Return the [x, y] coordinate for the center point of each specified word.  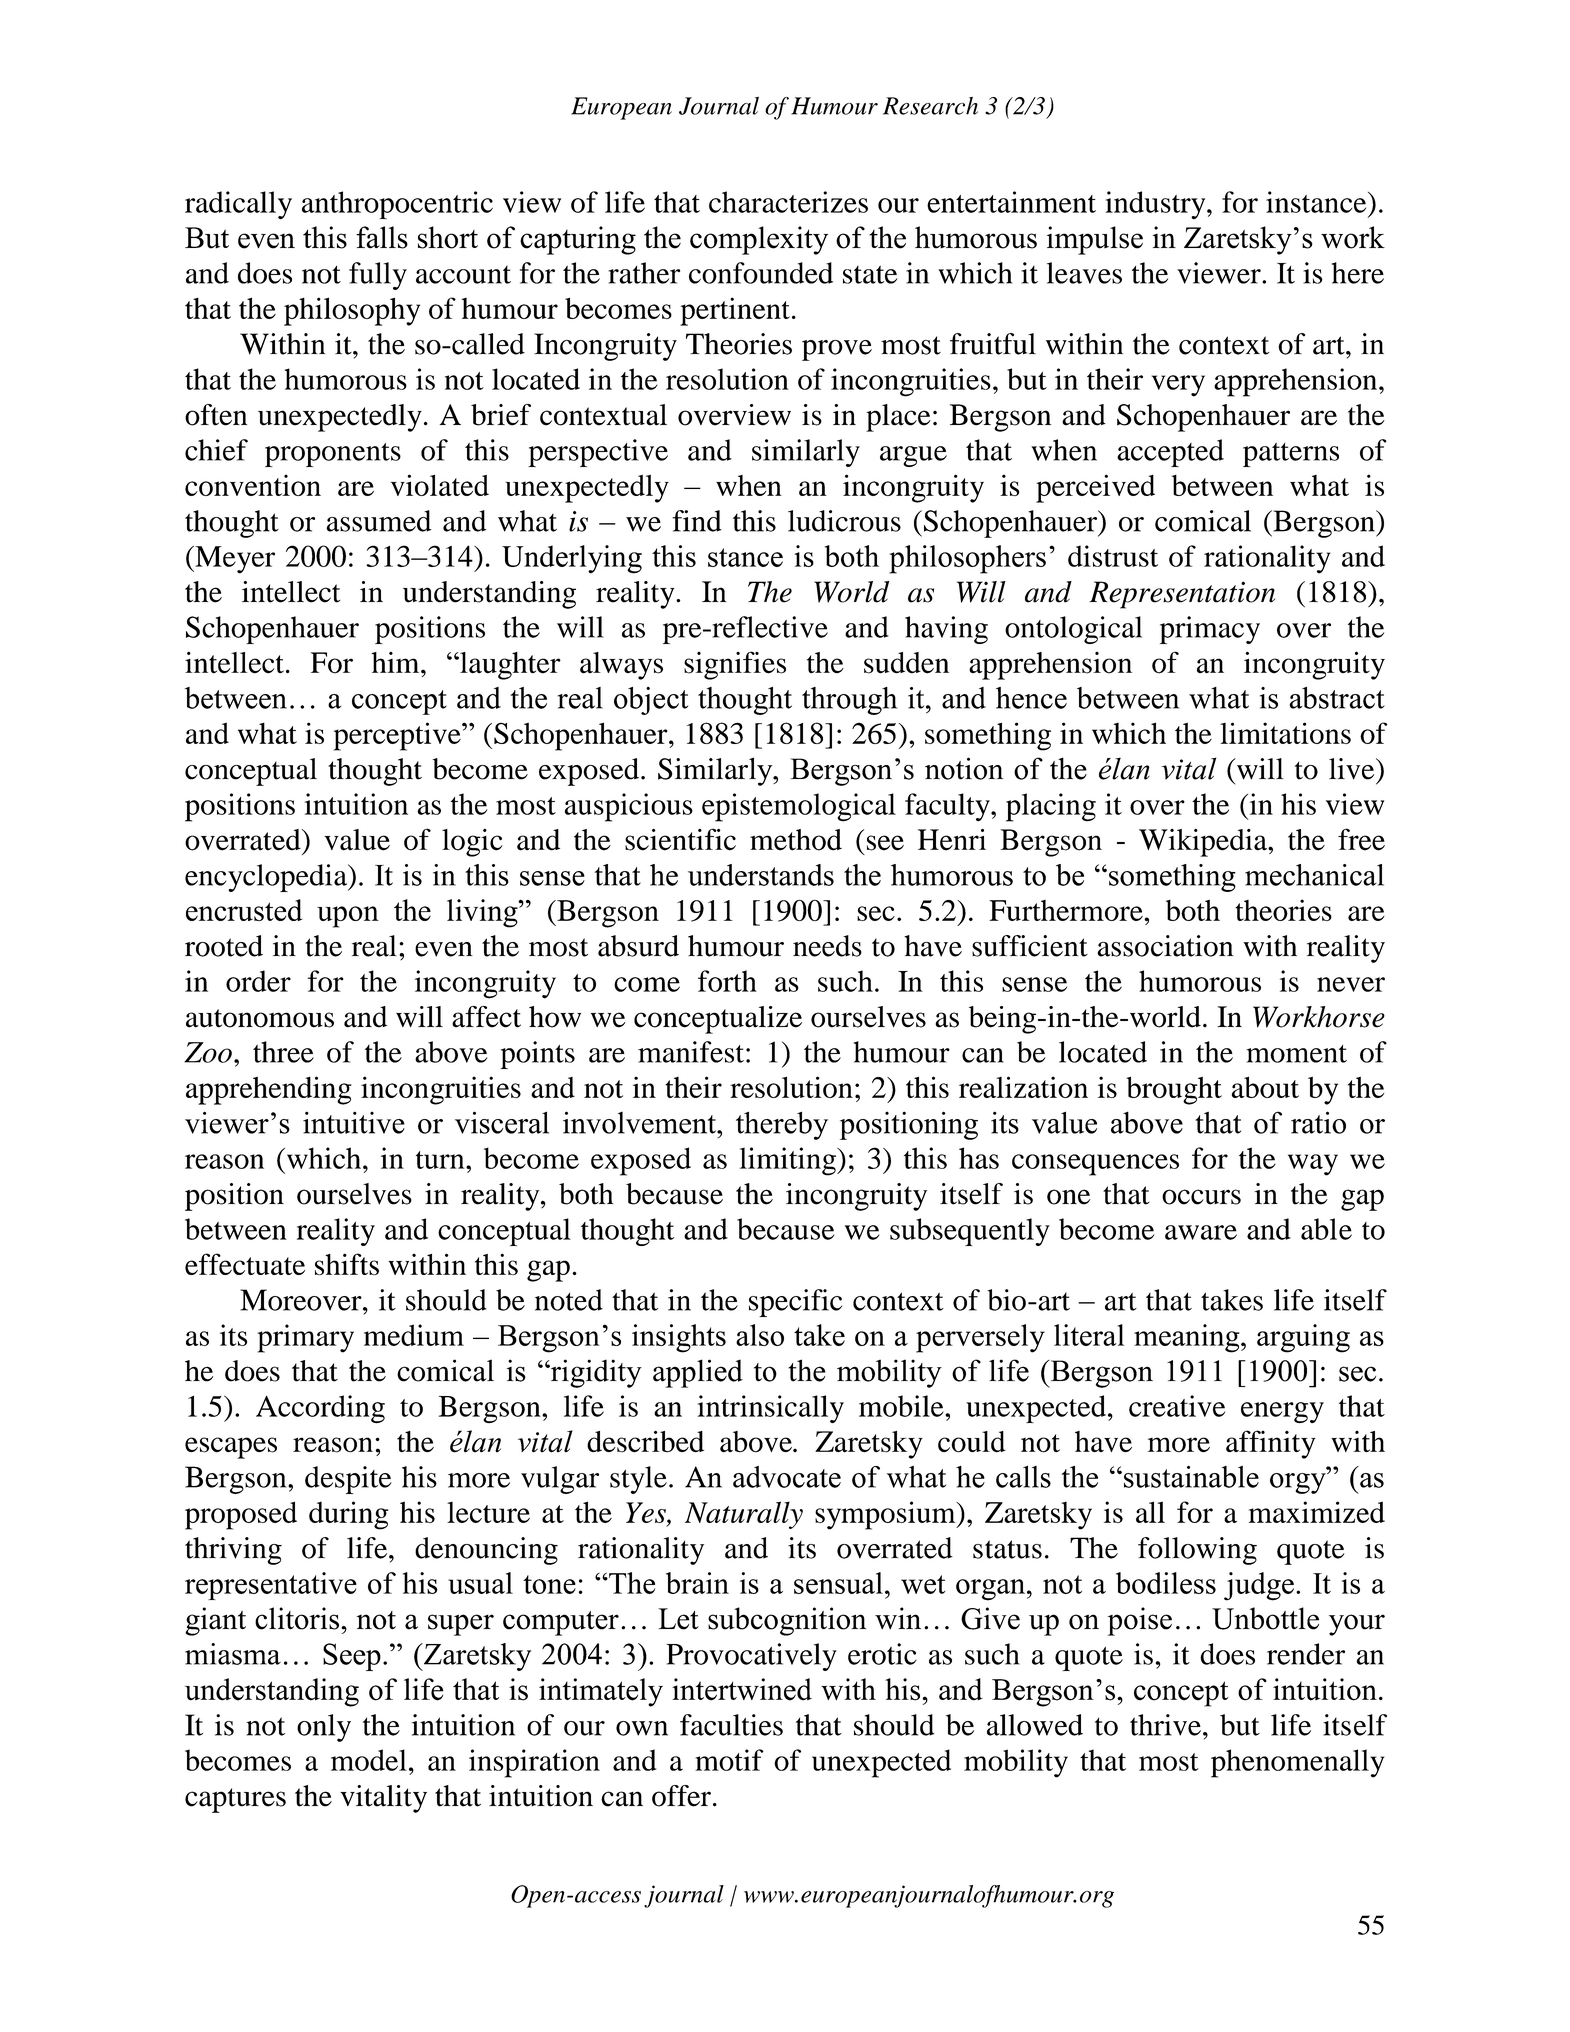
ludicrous [844, 521]
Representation [1182, 595]
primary [305, 1338]
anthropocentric [397, 205]
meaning [1188, 1338]
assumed [378, 521]
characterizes [788, 202]
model [369, 1760]
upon [348, 917]
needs [827, 946]
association [1165, 946]
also [760, 1335]
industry [1156, 205]
